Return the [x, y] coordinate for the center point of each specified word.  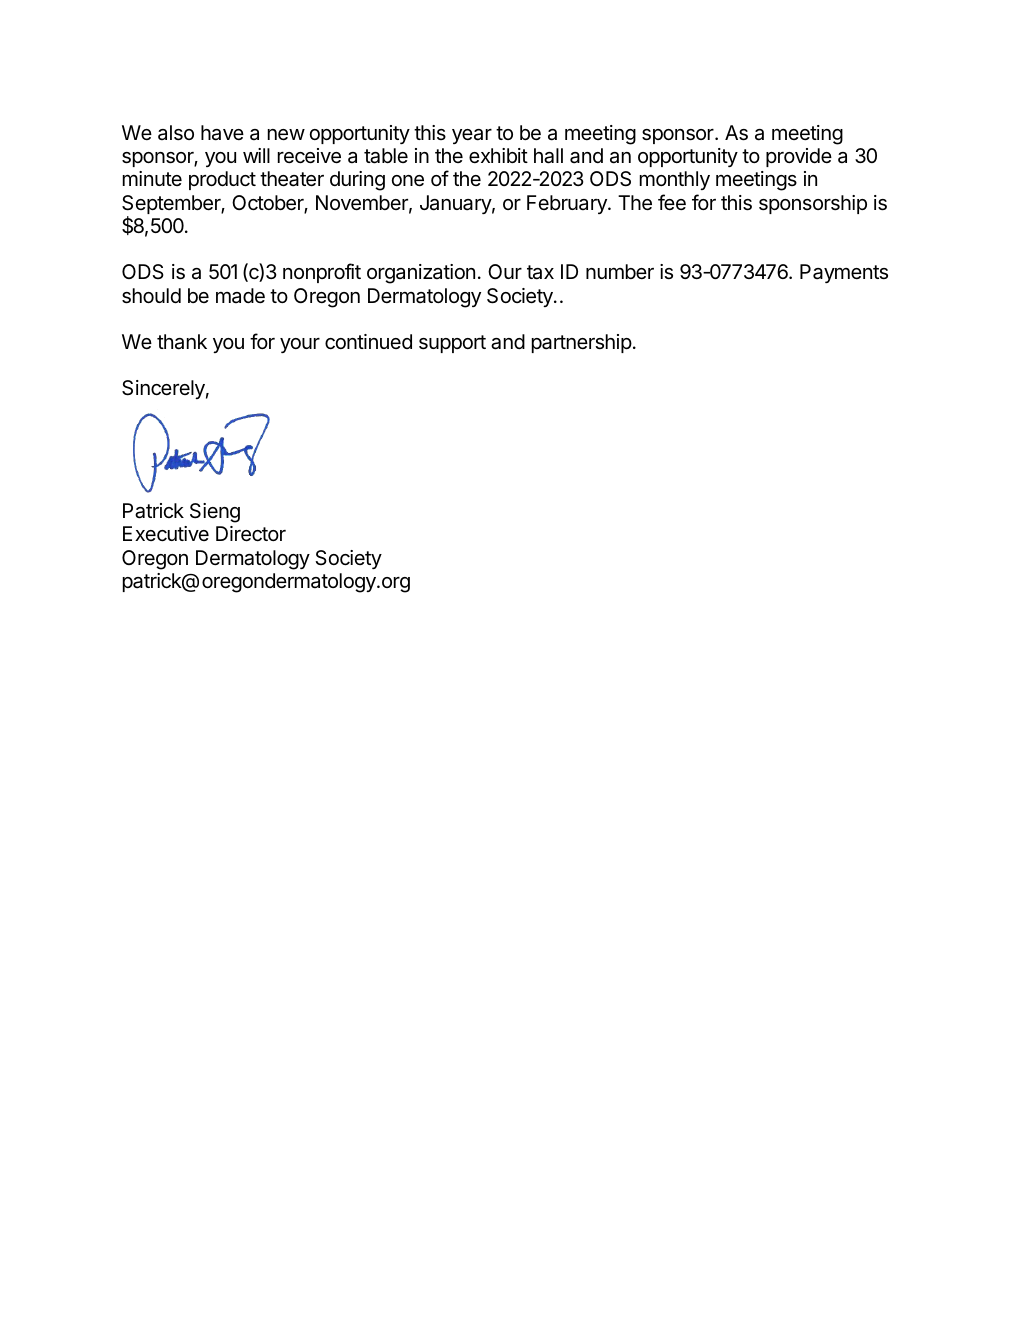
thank [182, 342]
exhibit [498, 155]
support [452, 344]
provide [799, 157]
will [256, 155]
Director [251, 534]
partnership [582, 343]
